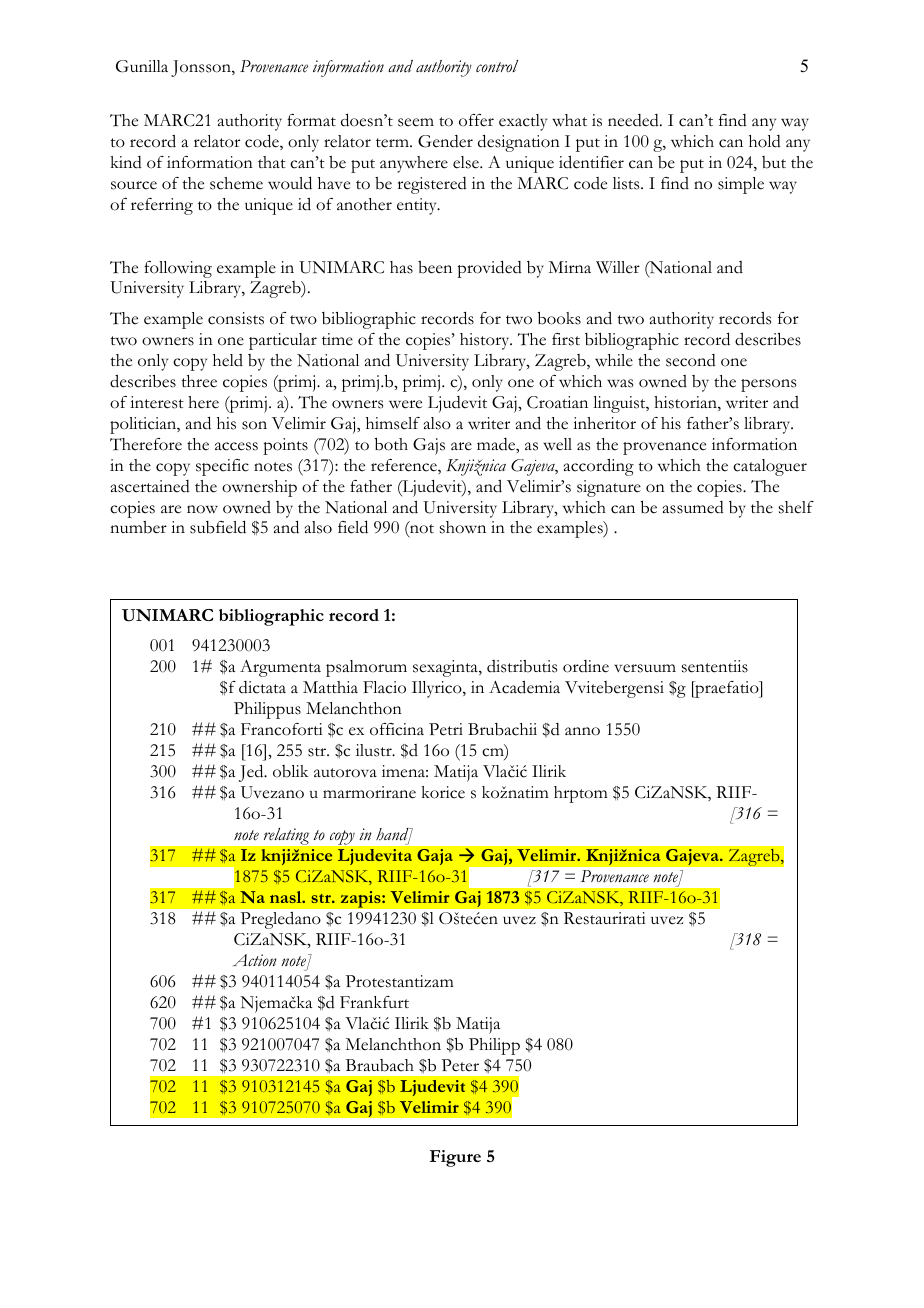 This page has height=1308, width=924. I want to click on offer, so click(476, 120).
